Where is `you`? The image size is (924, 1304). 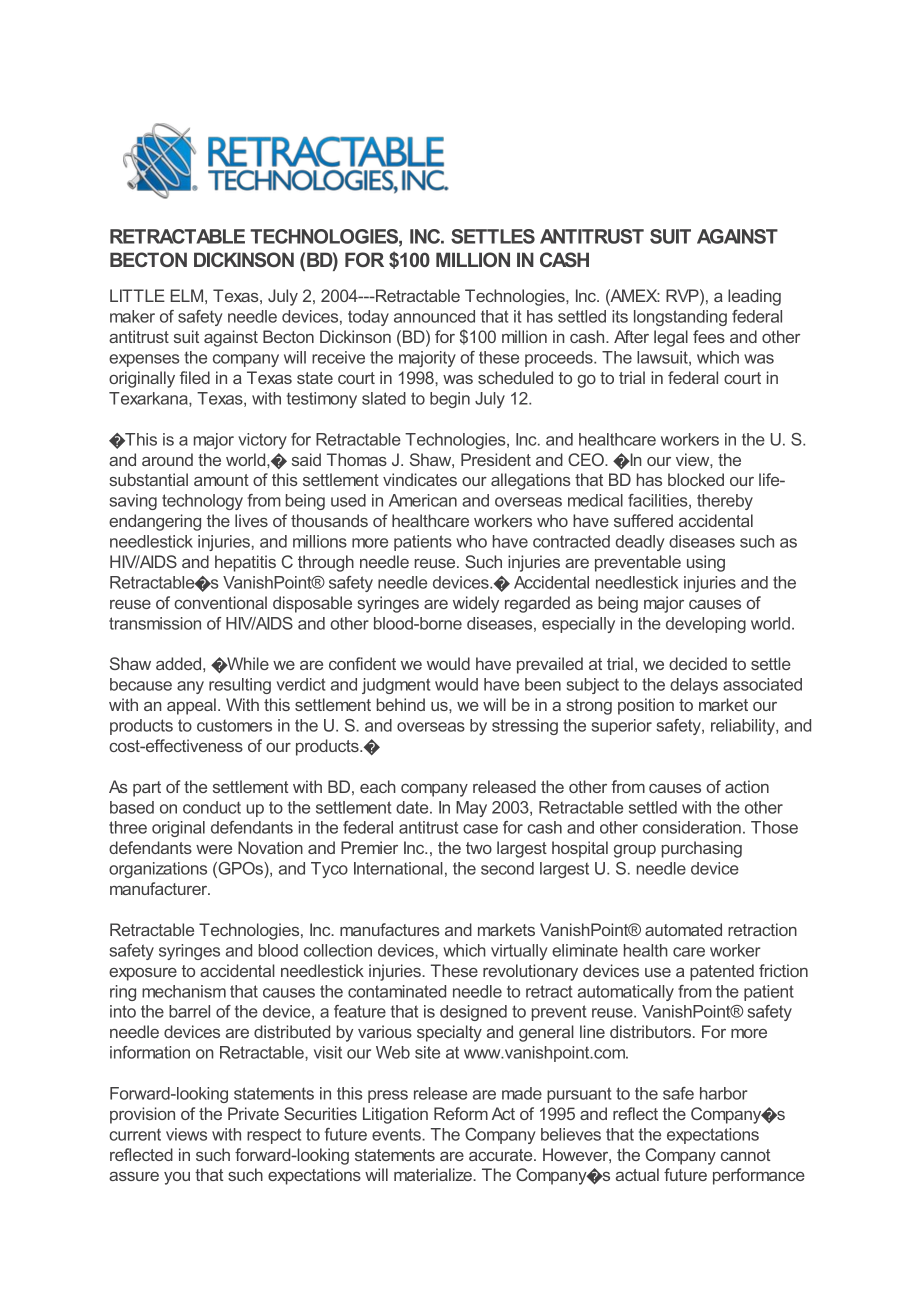
you is located at coordinates (177, 1178).
